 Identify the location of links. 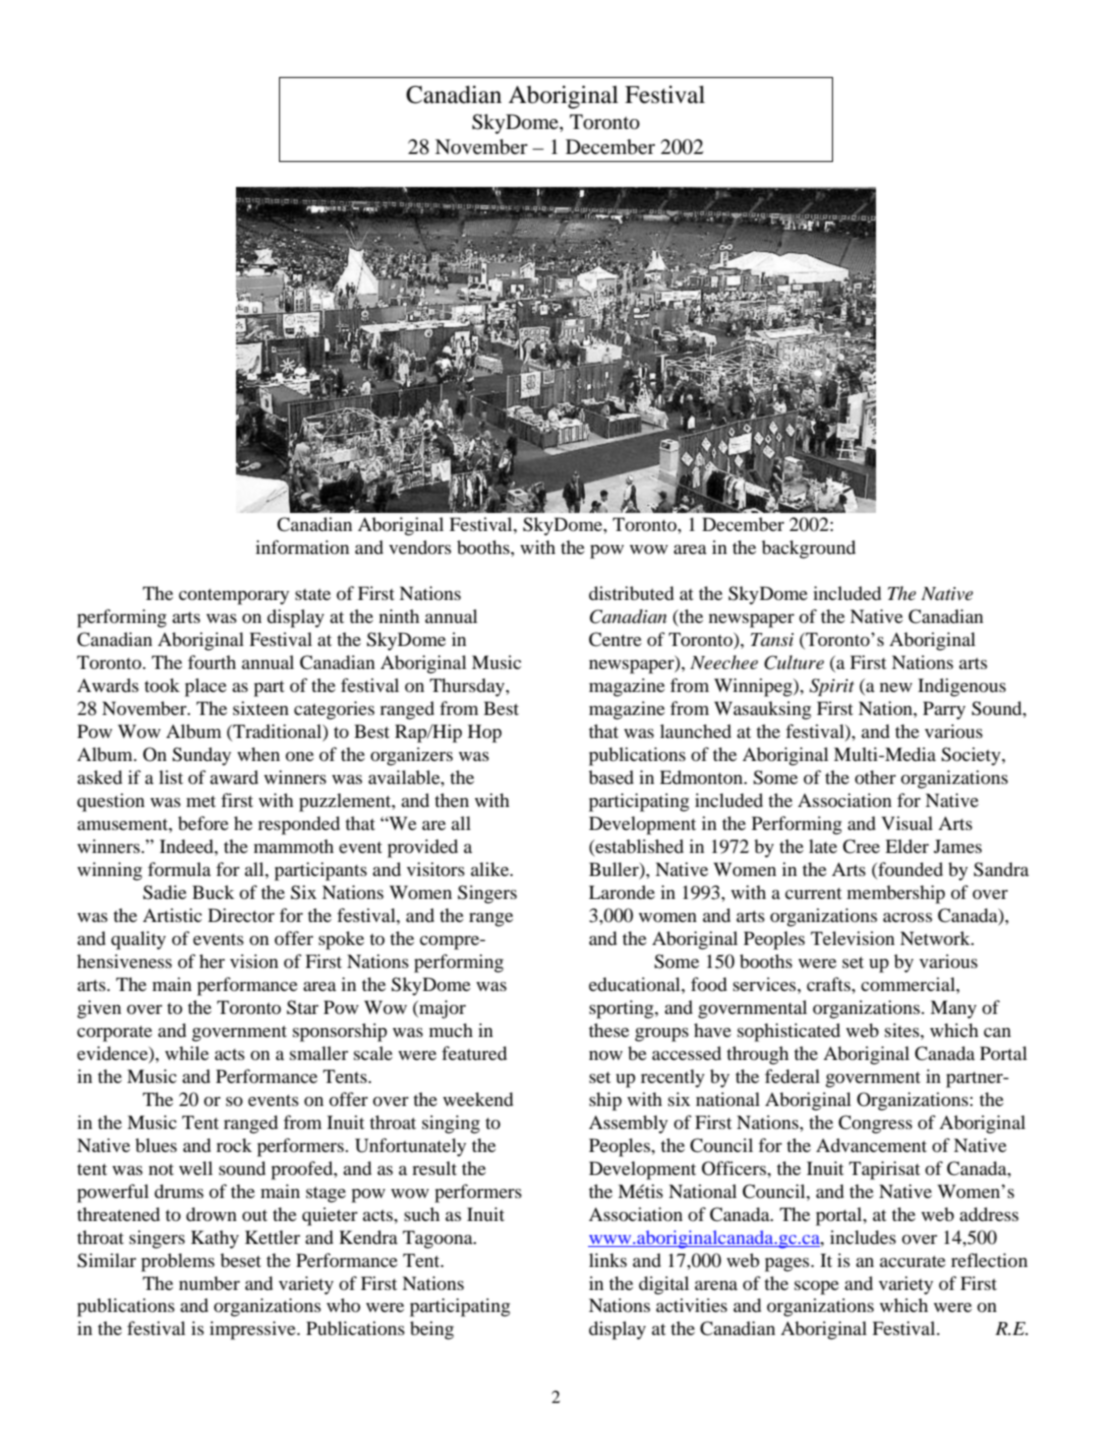
(608, 1260).
